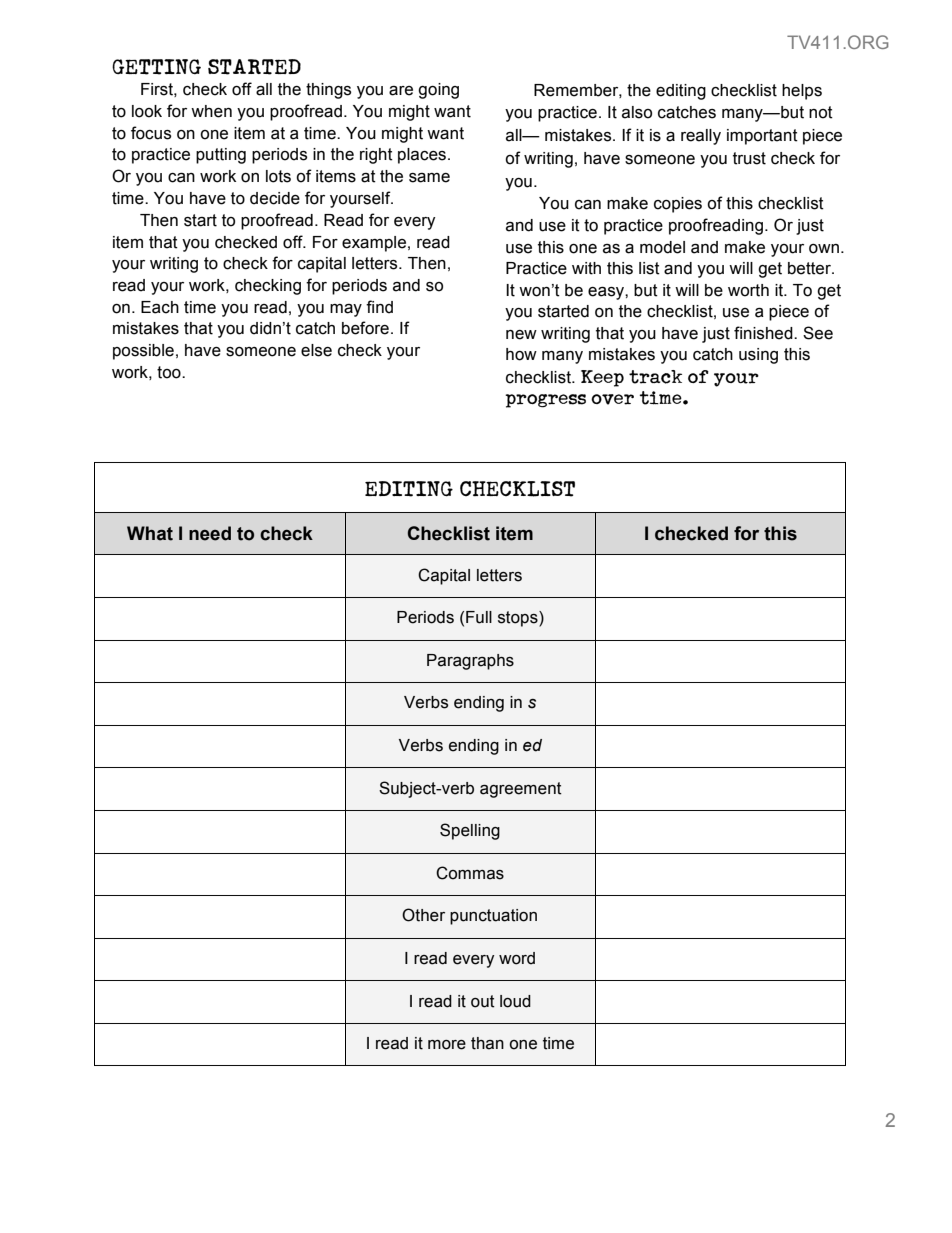 This screenshot has height=1233, width=952. I want to click on more, so click(447, 1045).
